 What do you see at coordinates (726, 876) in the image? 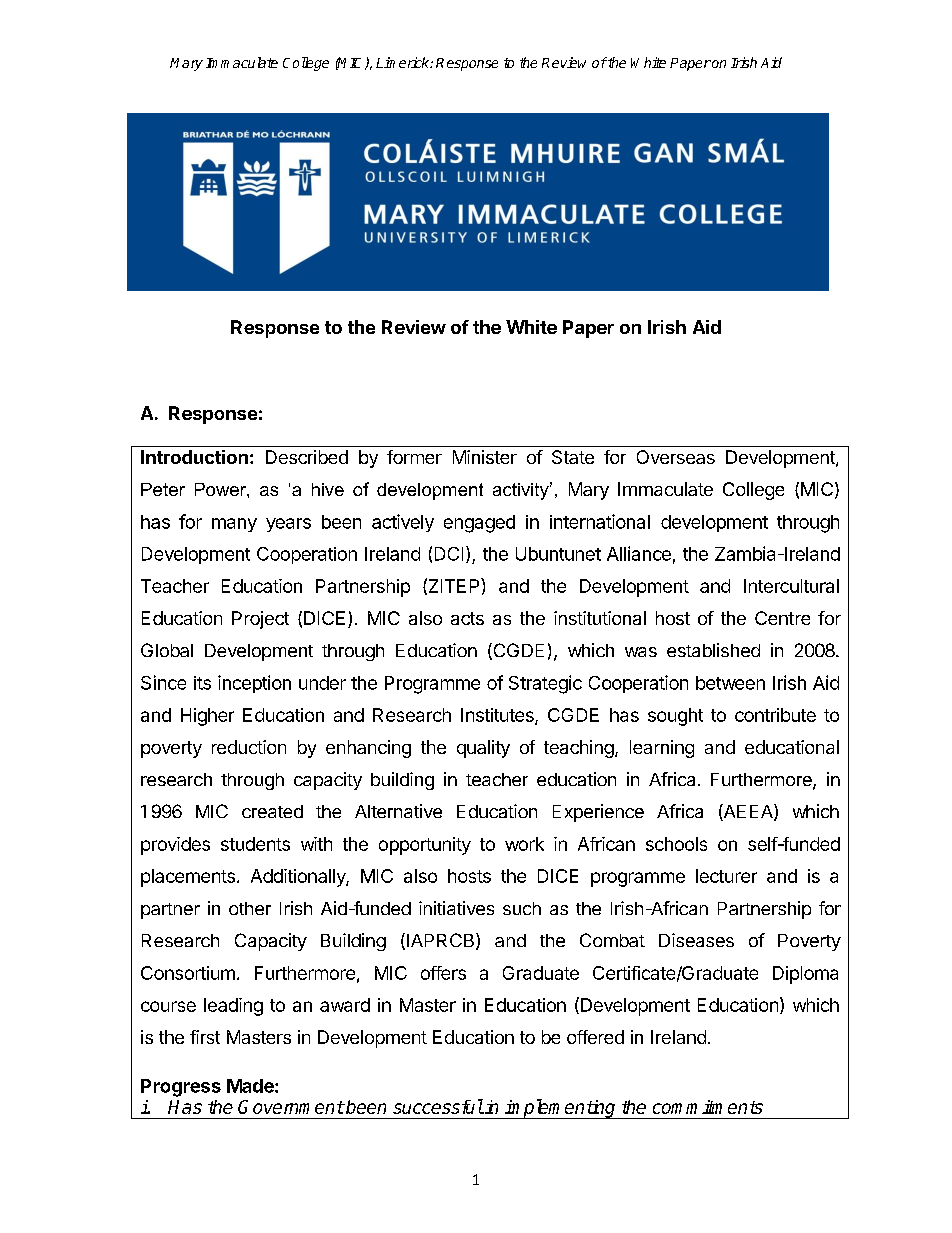
I see `lecturer` at bounding box center [726, 876].
